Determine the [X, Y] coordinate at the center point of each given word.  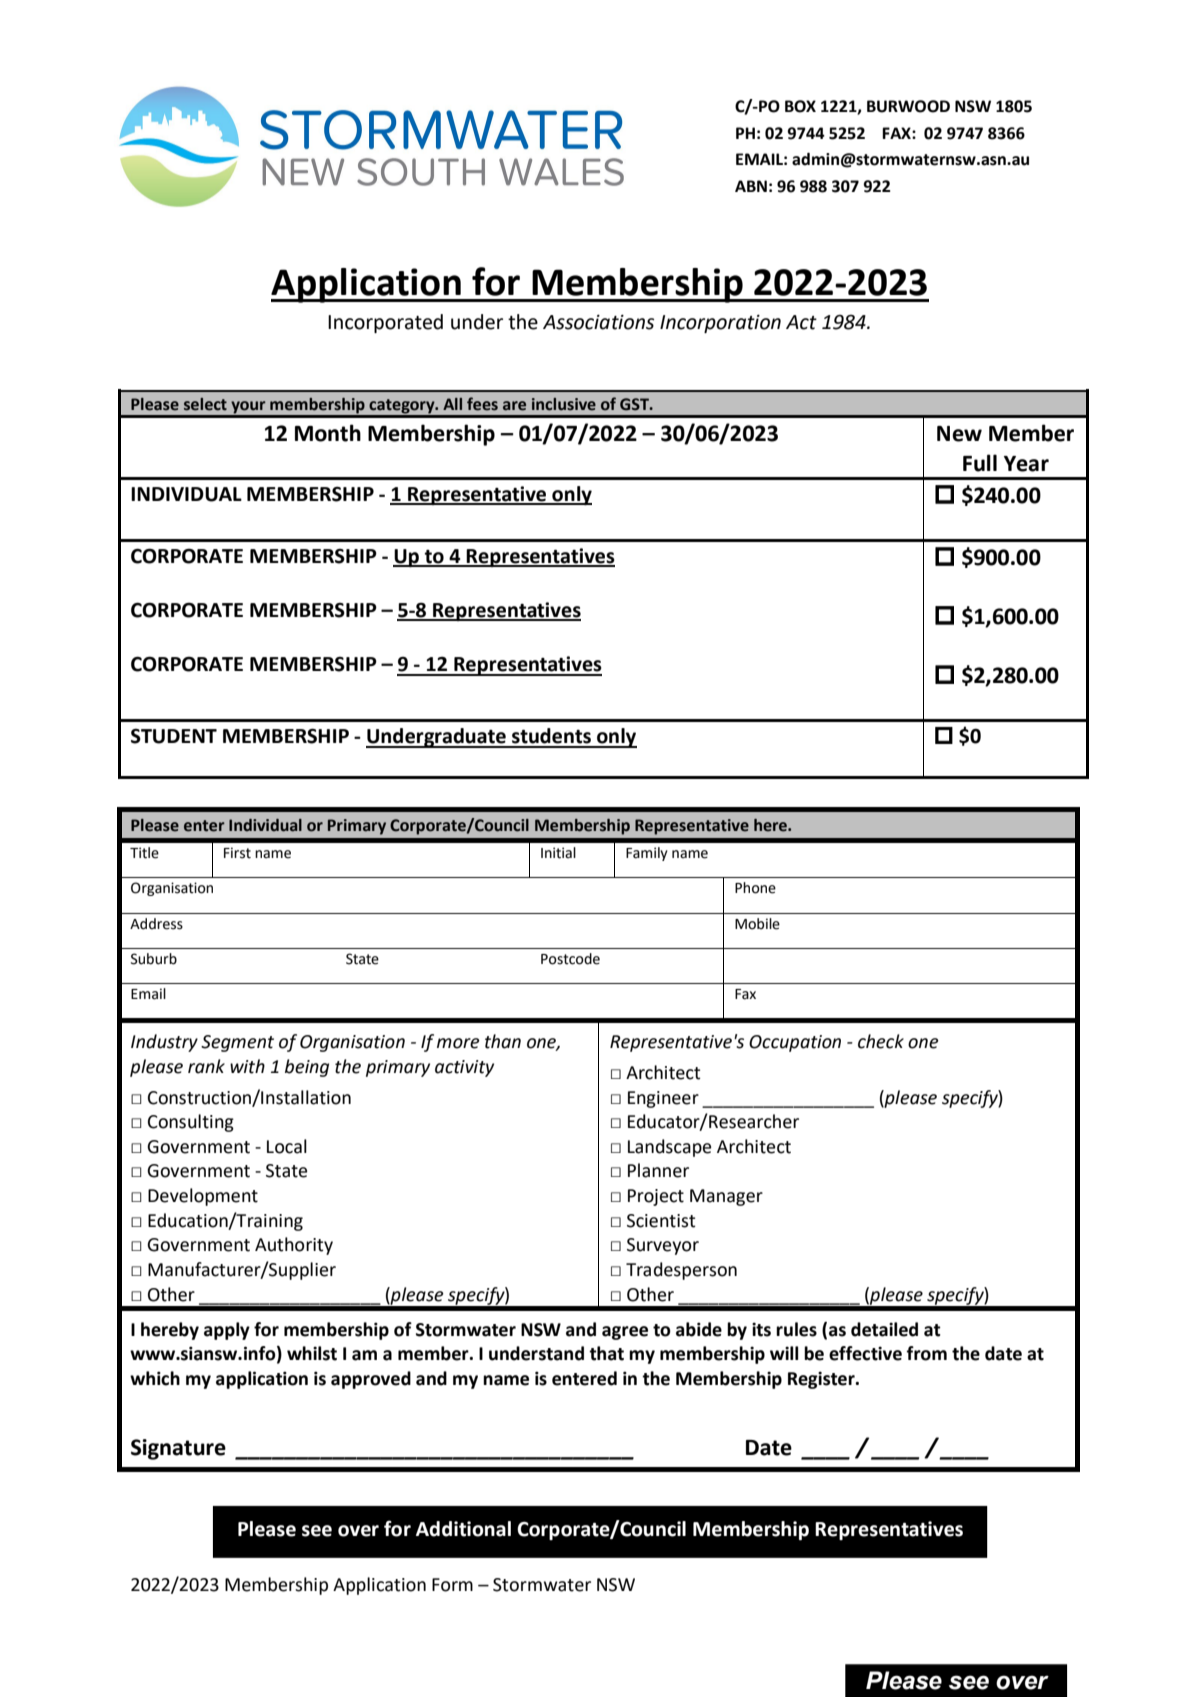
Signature [178, 1449]
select [205, 404]
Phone [755, 888]
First [237, 853]
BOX [800, 106]
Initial [558, 853]
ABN [751, 186]
